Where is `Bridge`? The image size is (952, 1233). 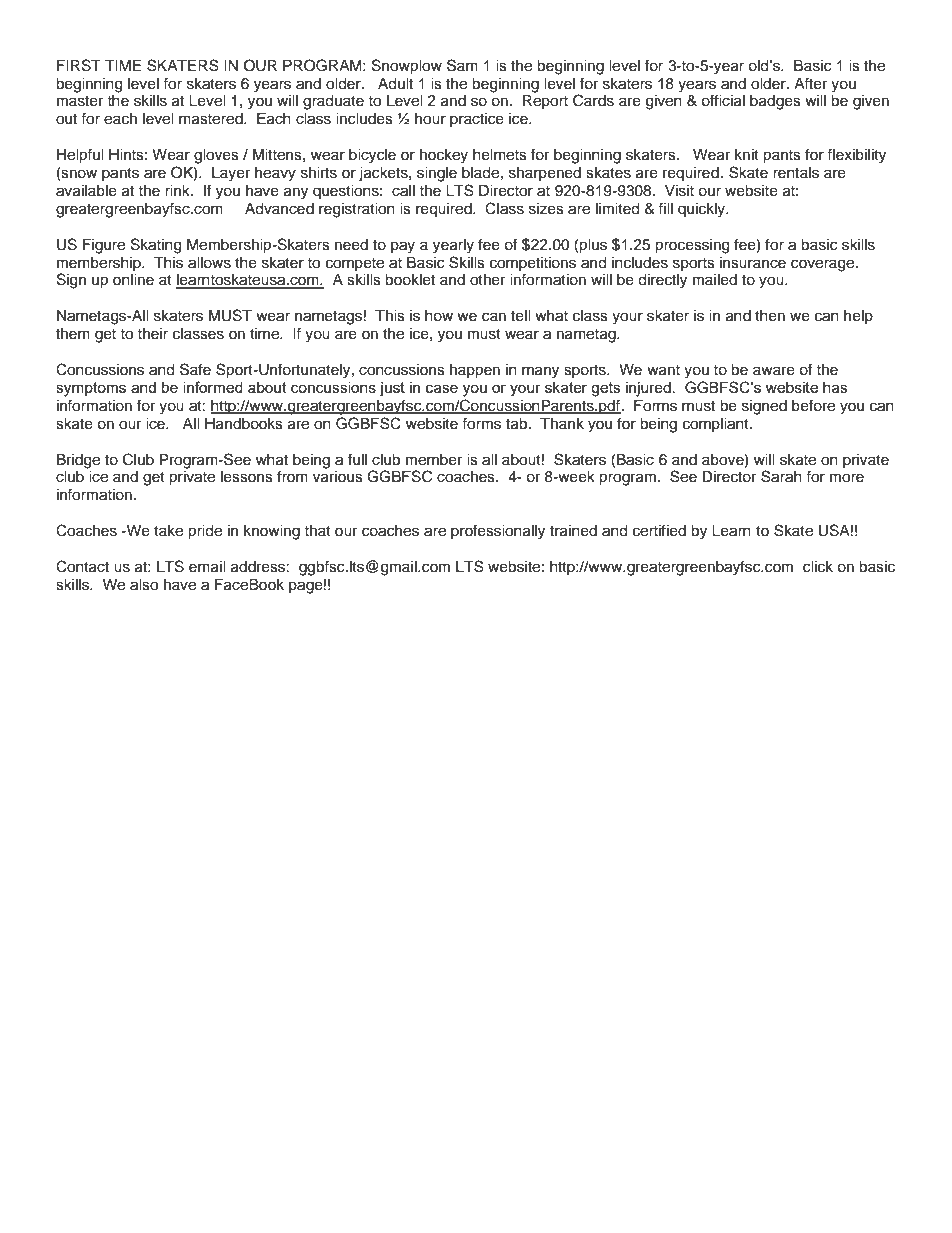
Bridge is located at coordinates (78, 461).
